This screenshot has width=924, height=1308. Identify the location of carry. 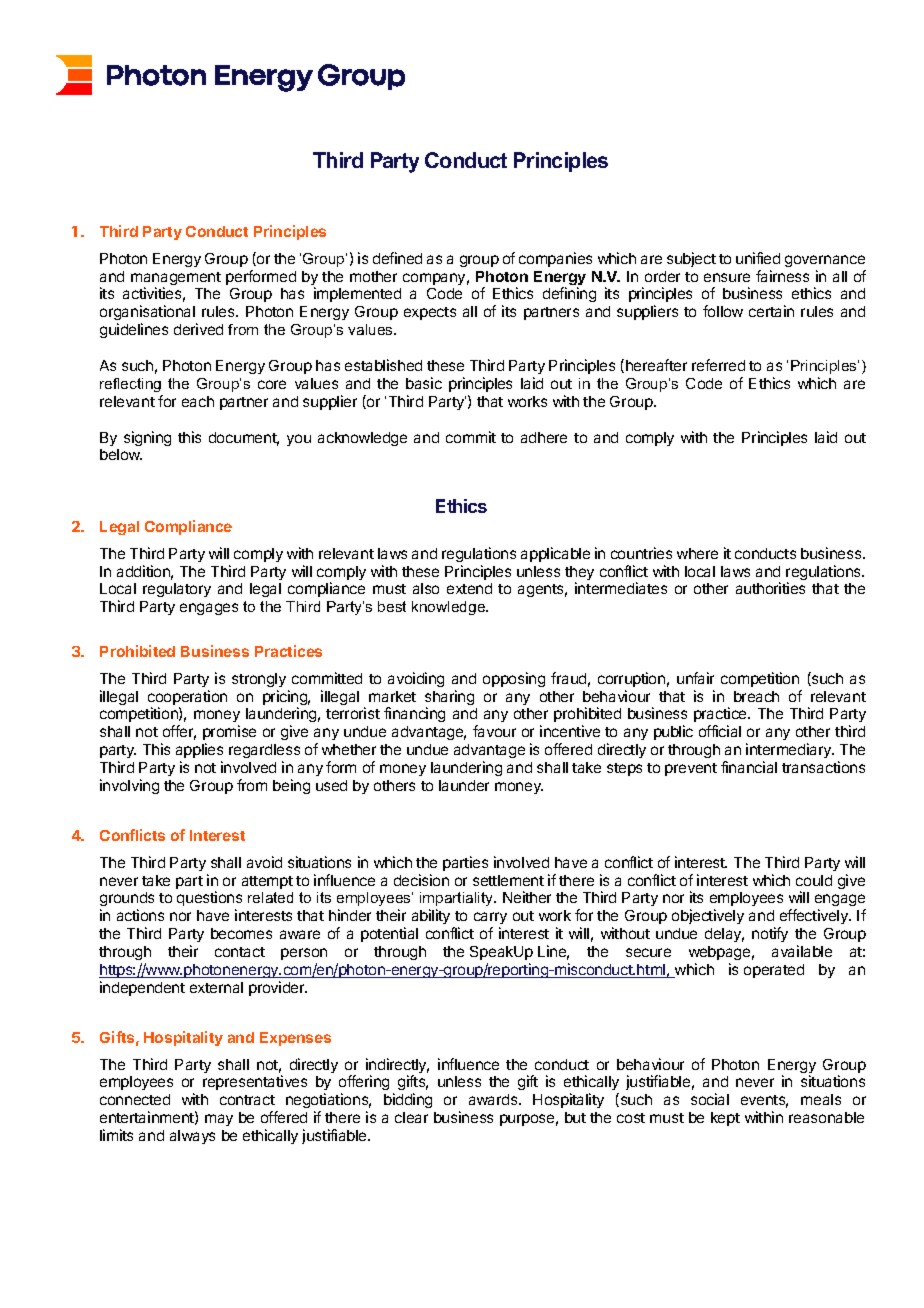
(490, 920).
